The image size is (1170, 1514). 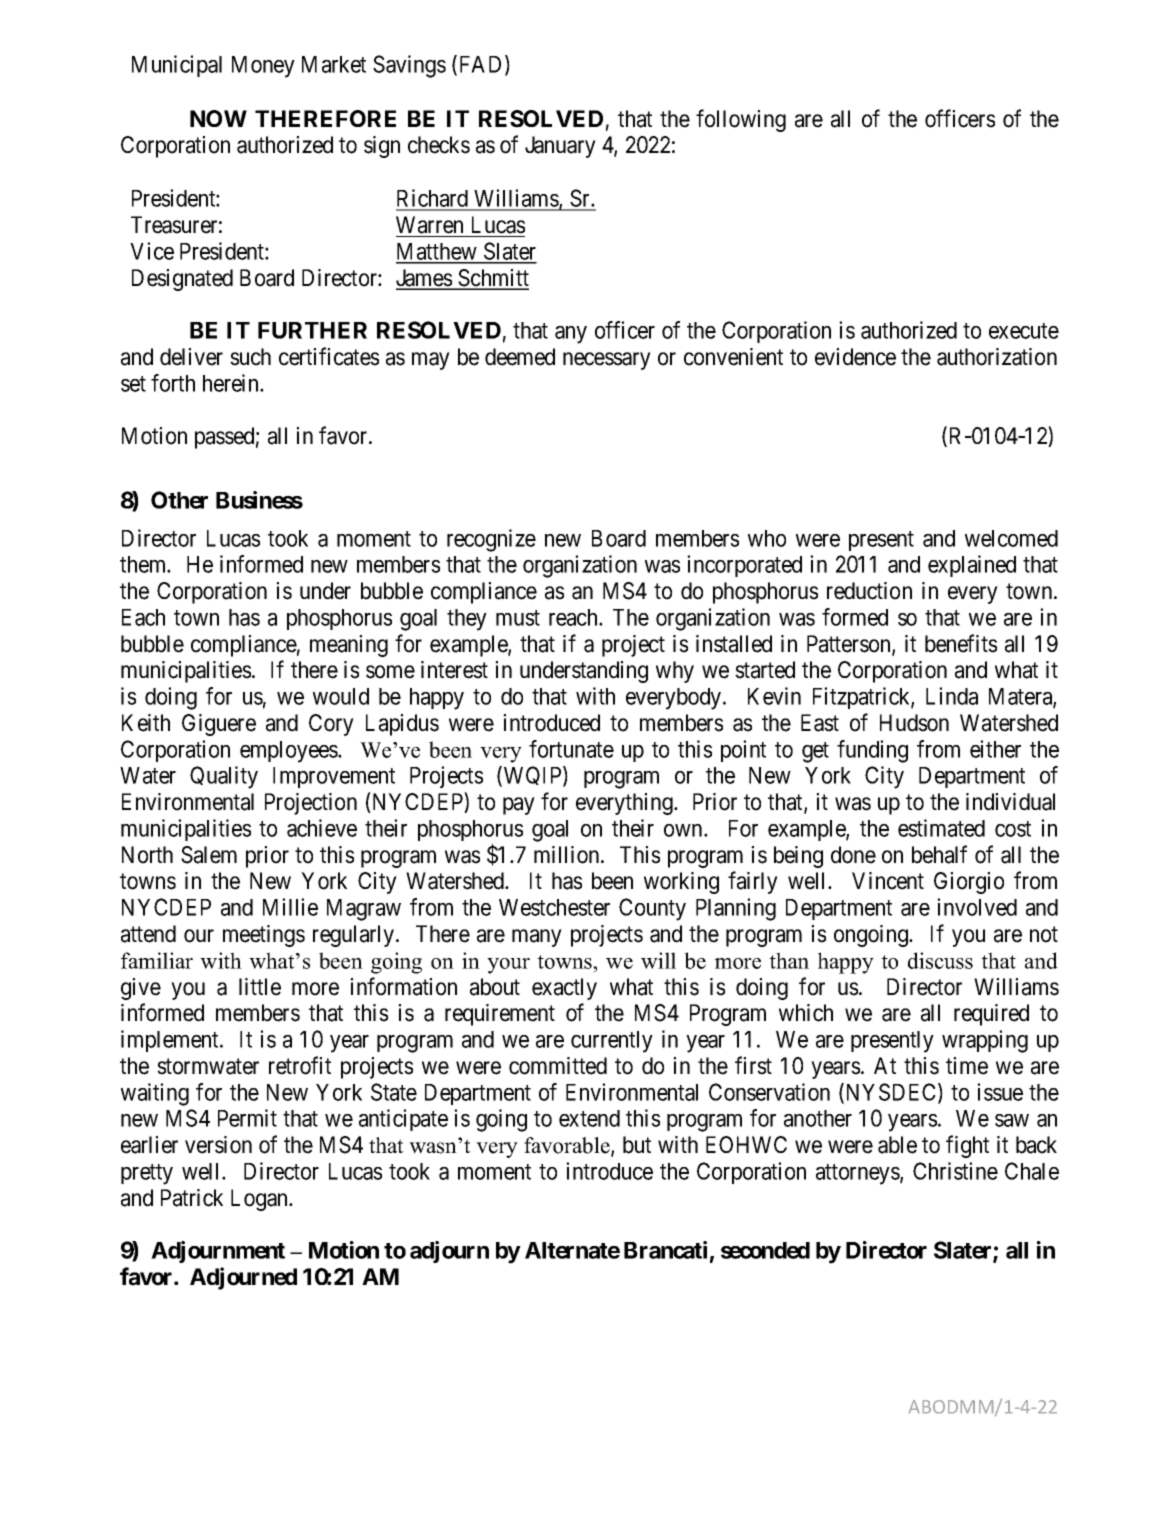 What do you see at coordinates (349, 646) in the screenshot?
I see `meaning` at bounding box center [349, 646].
